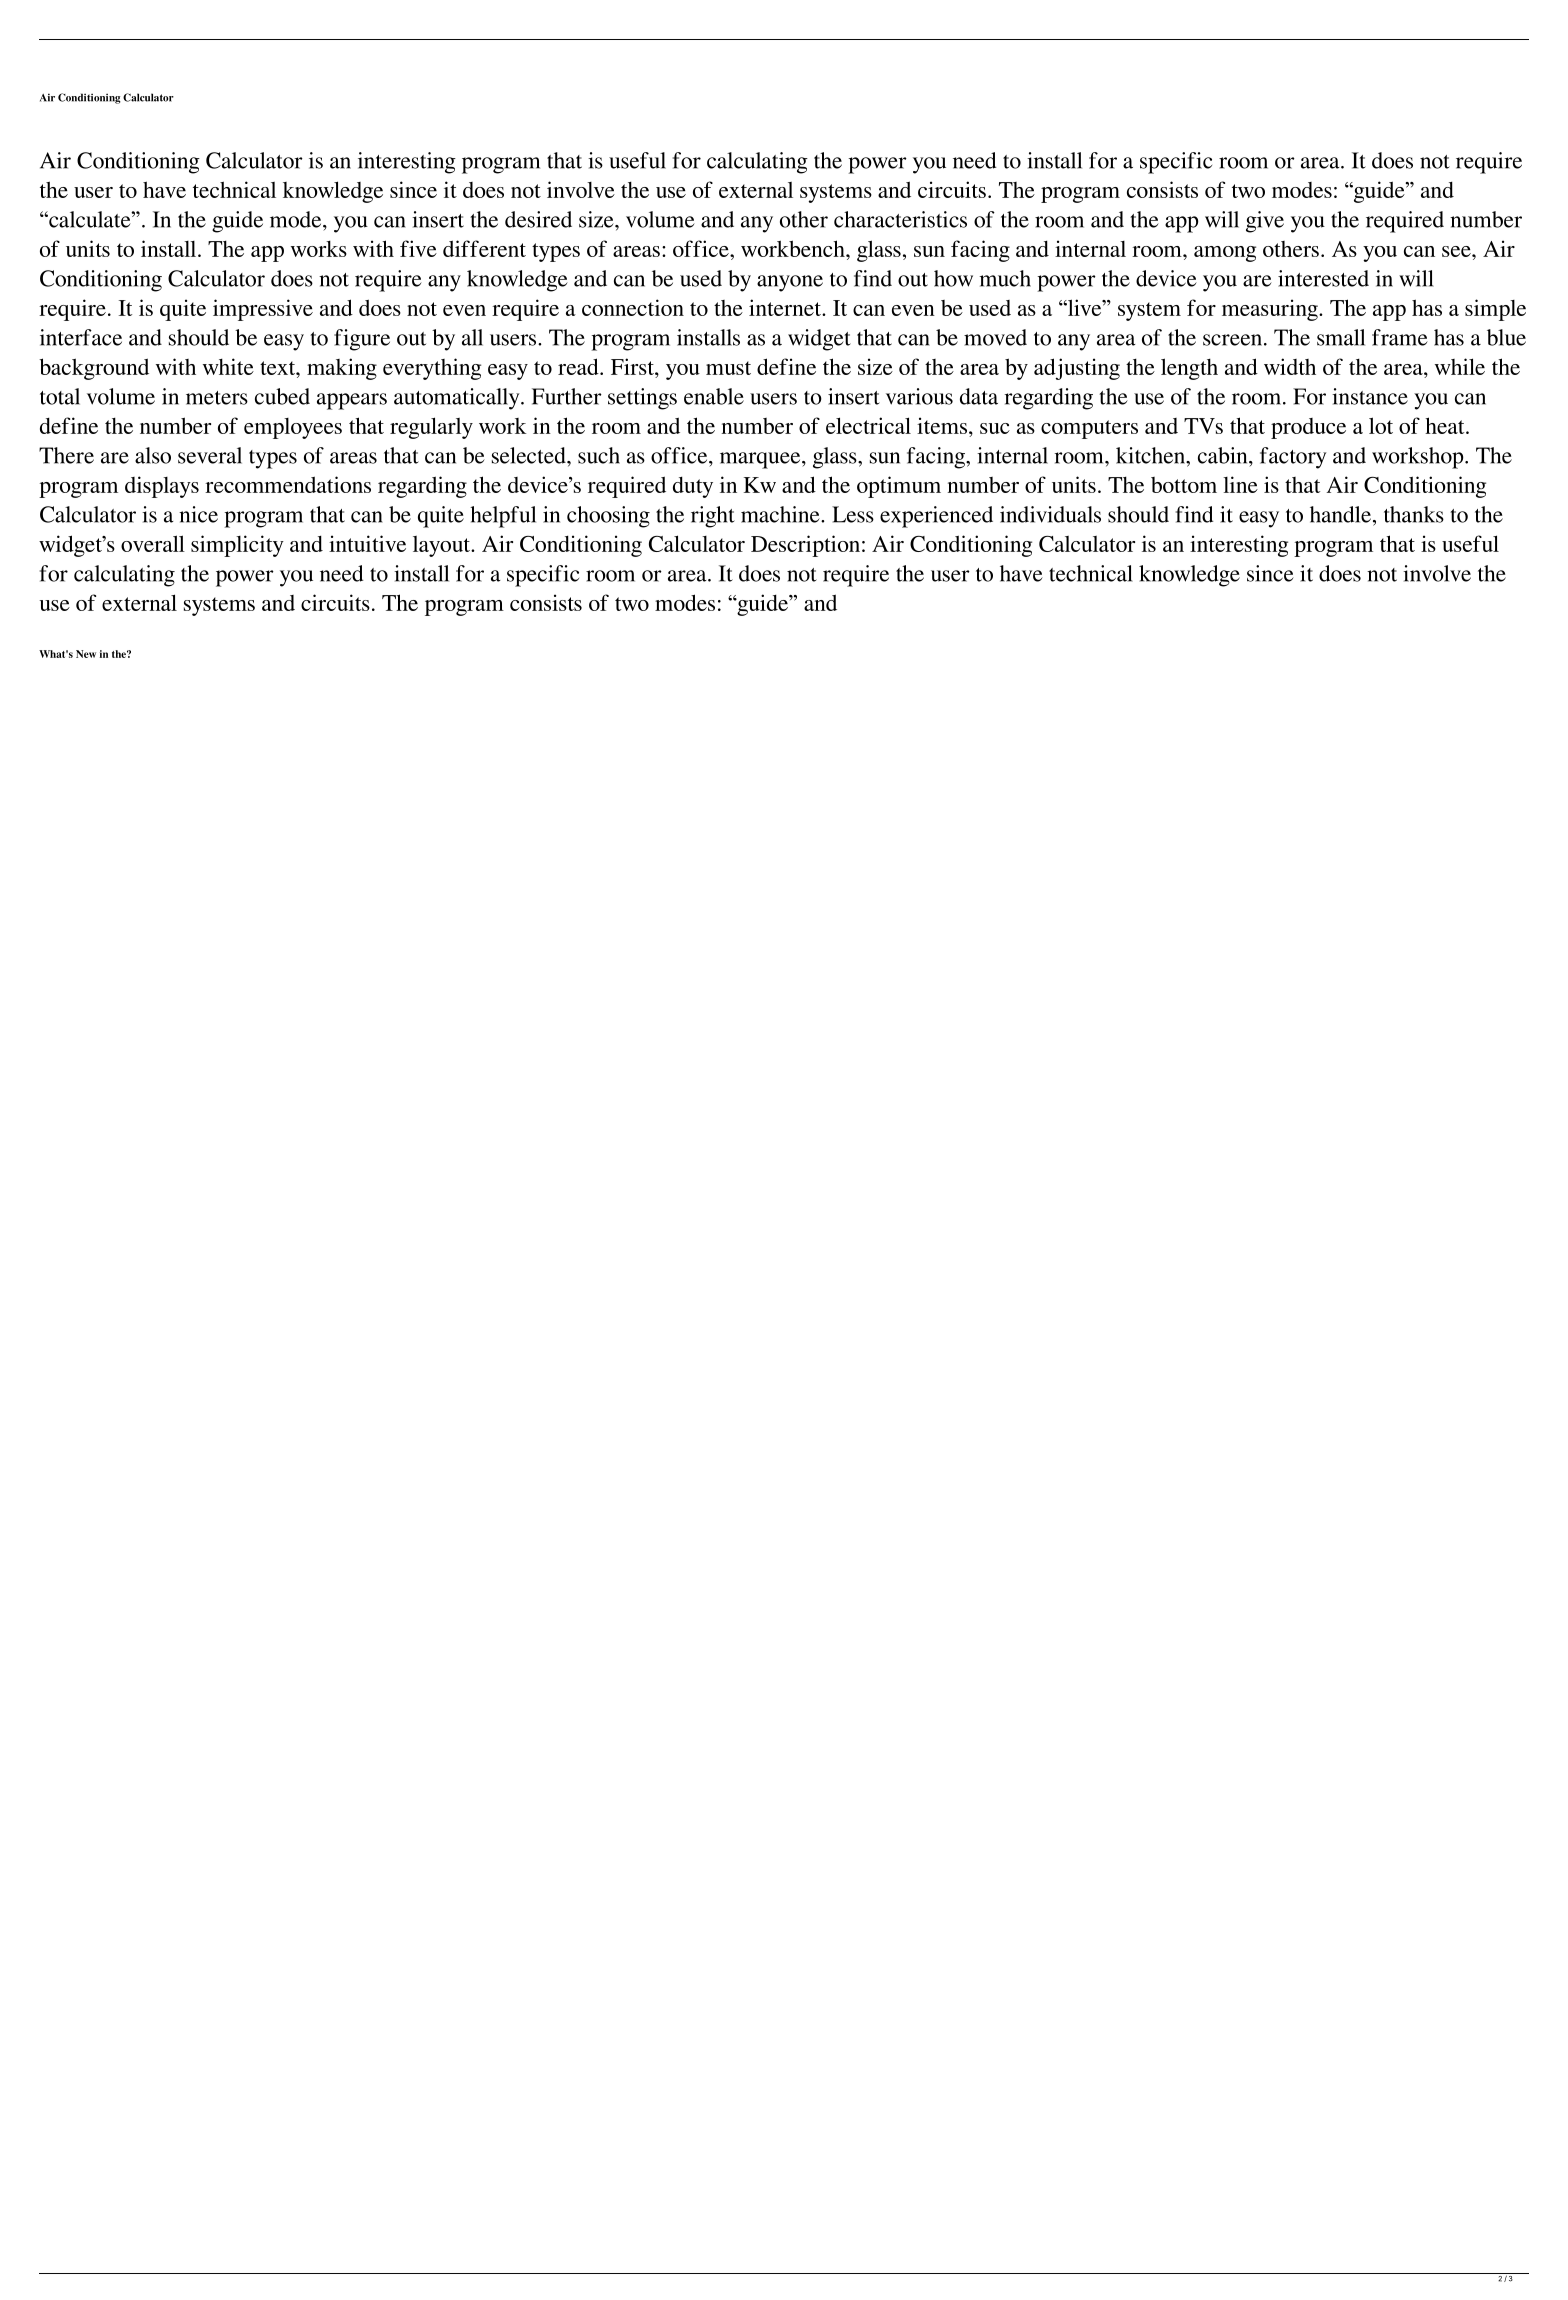 This document has width=1568, height=2300. What do you see at coordinates (86, 654) in the document?
I see `New` at bounding box center [86, 654].
